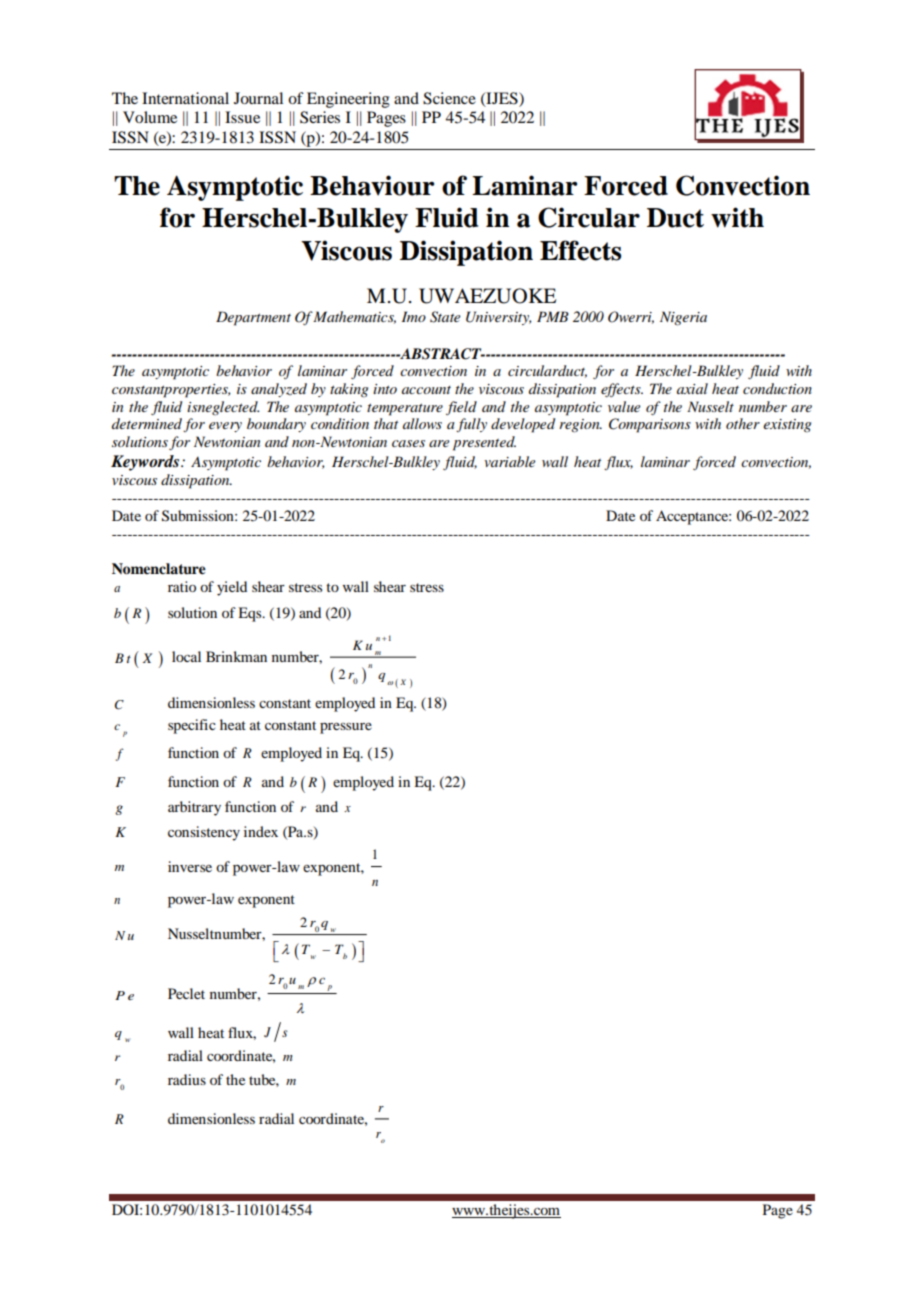 The width and height of the page is (924, 1307). What do you see at coordinates (449, 98) in the page?
I see `Science` at bounding box center [449, 98].
